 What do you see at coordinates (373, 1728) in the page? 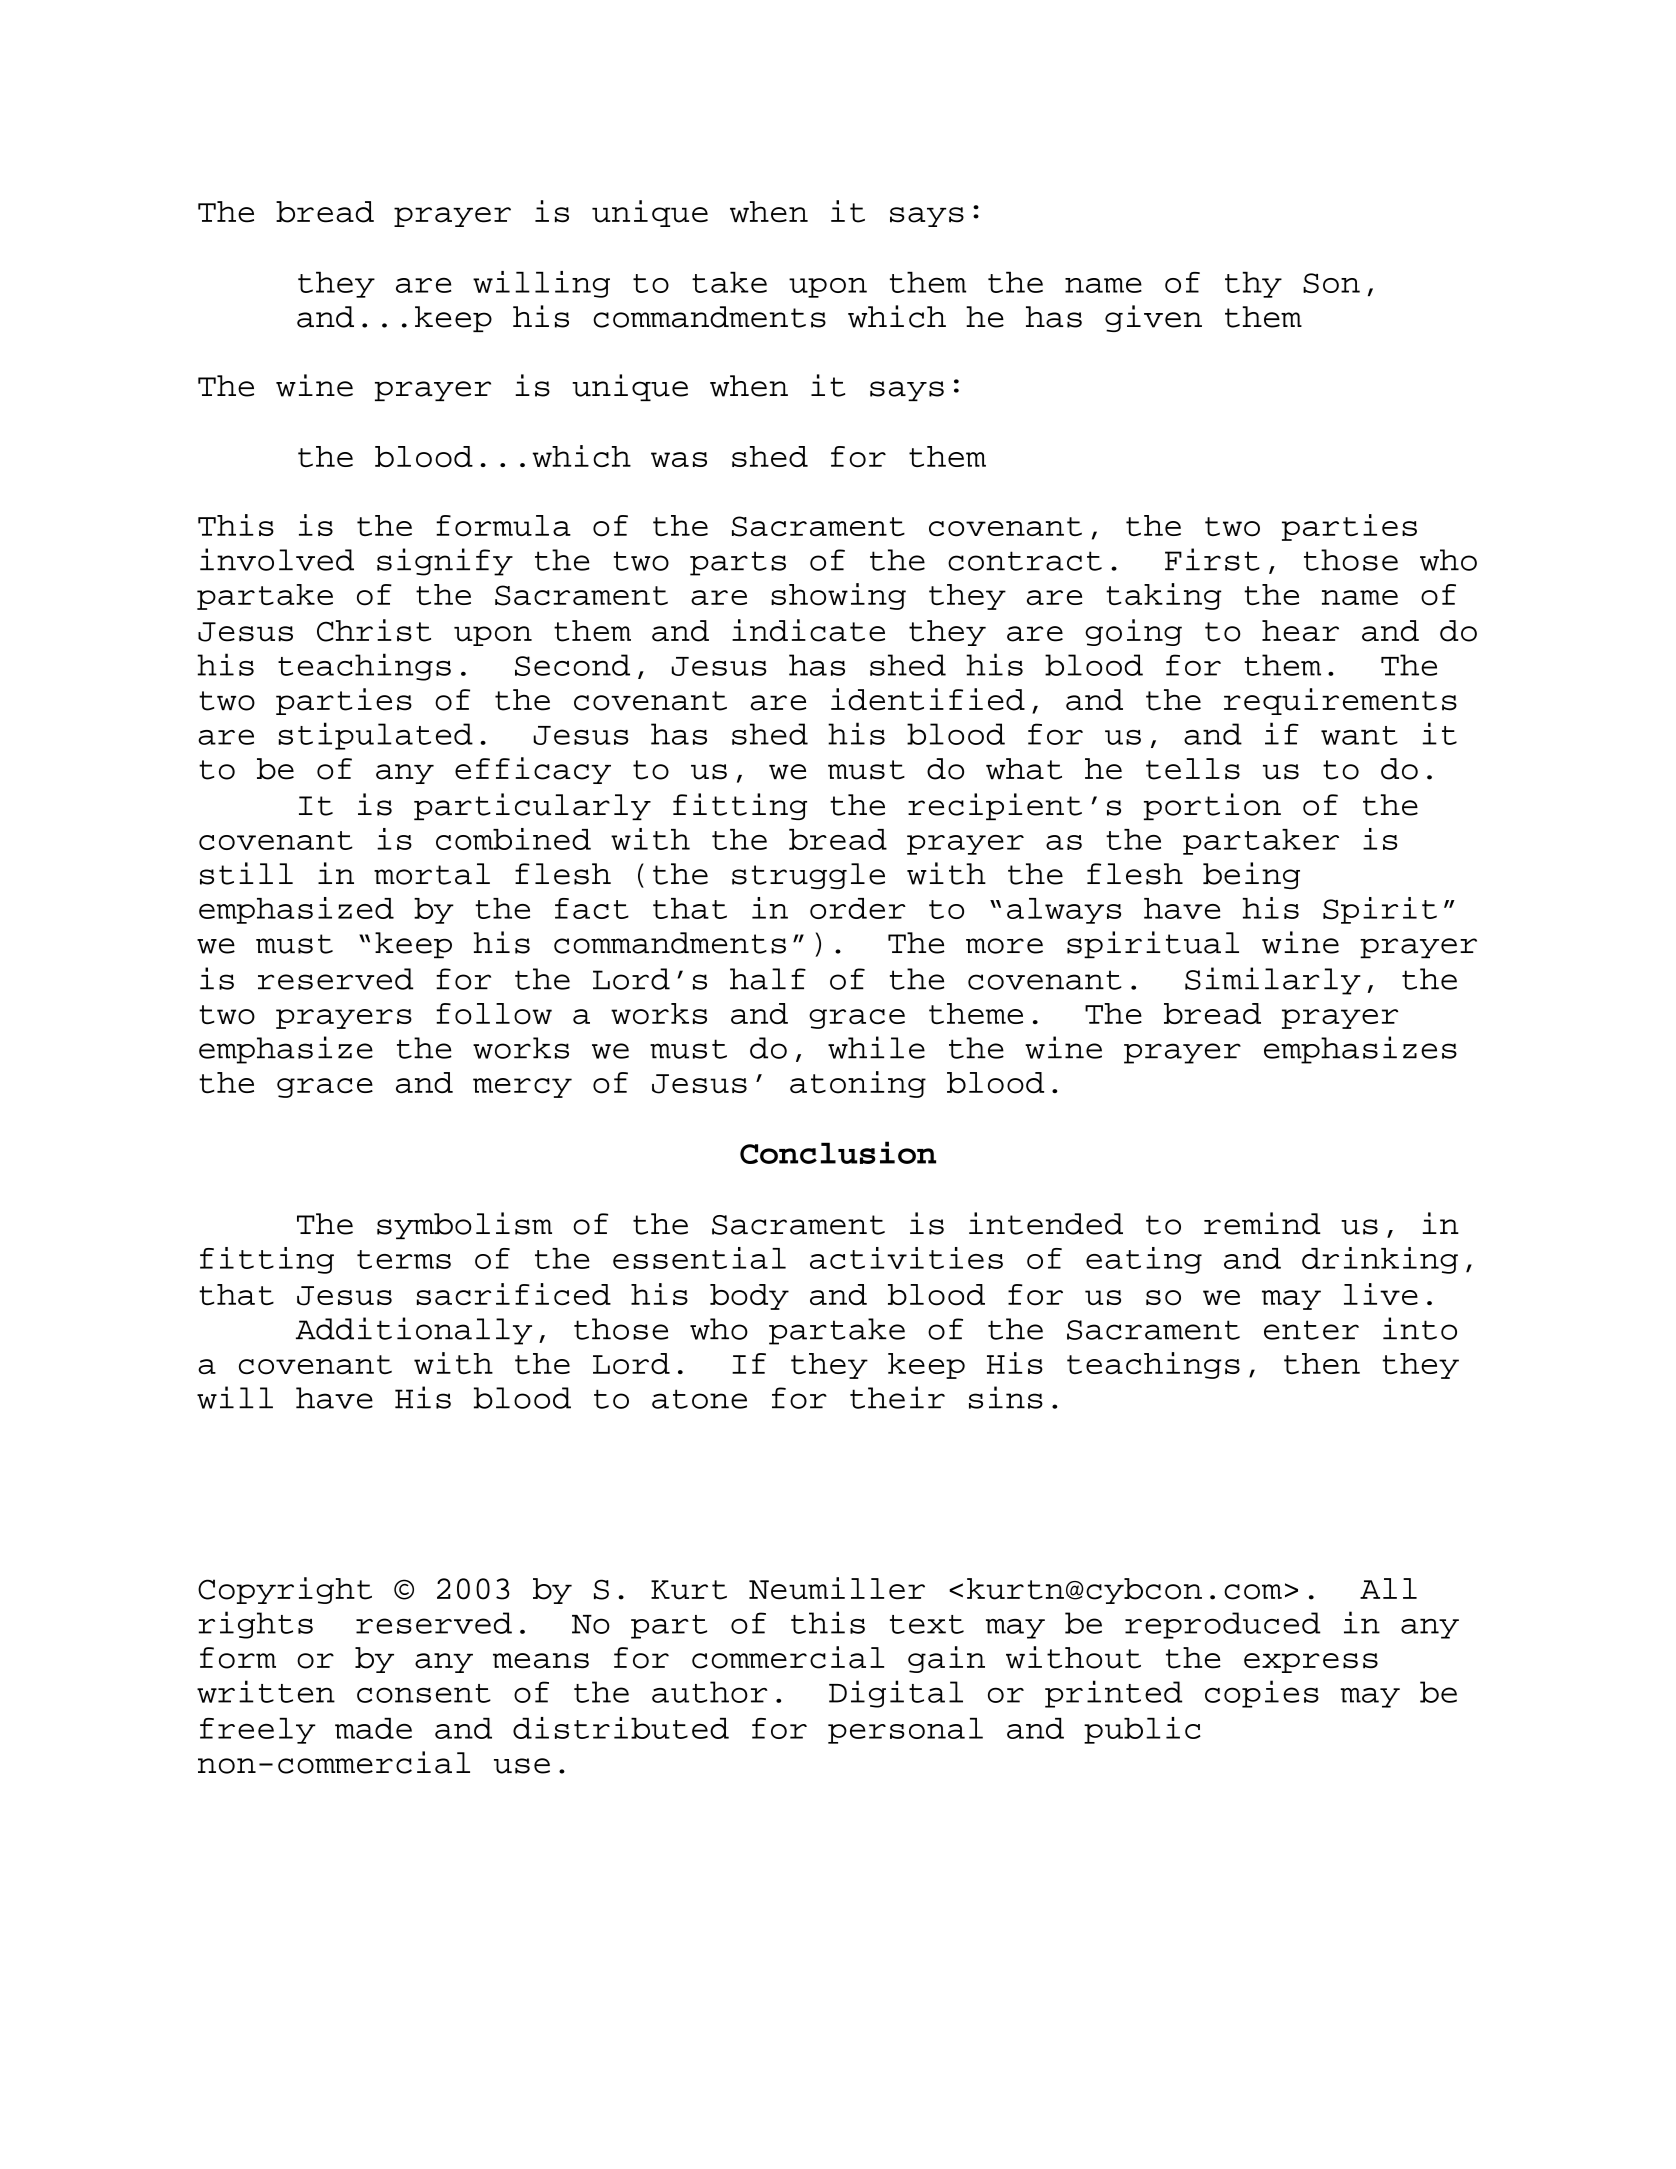
I see `made` at bounding box center [373, 1728].
